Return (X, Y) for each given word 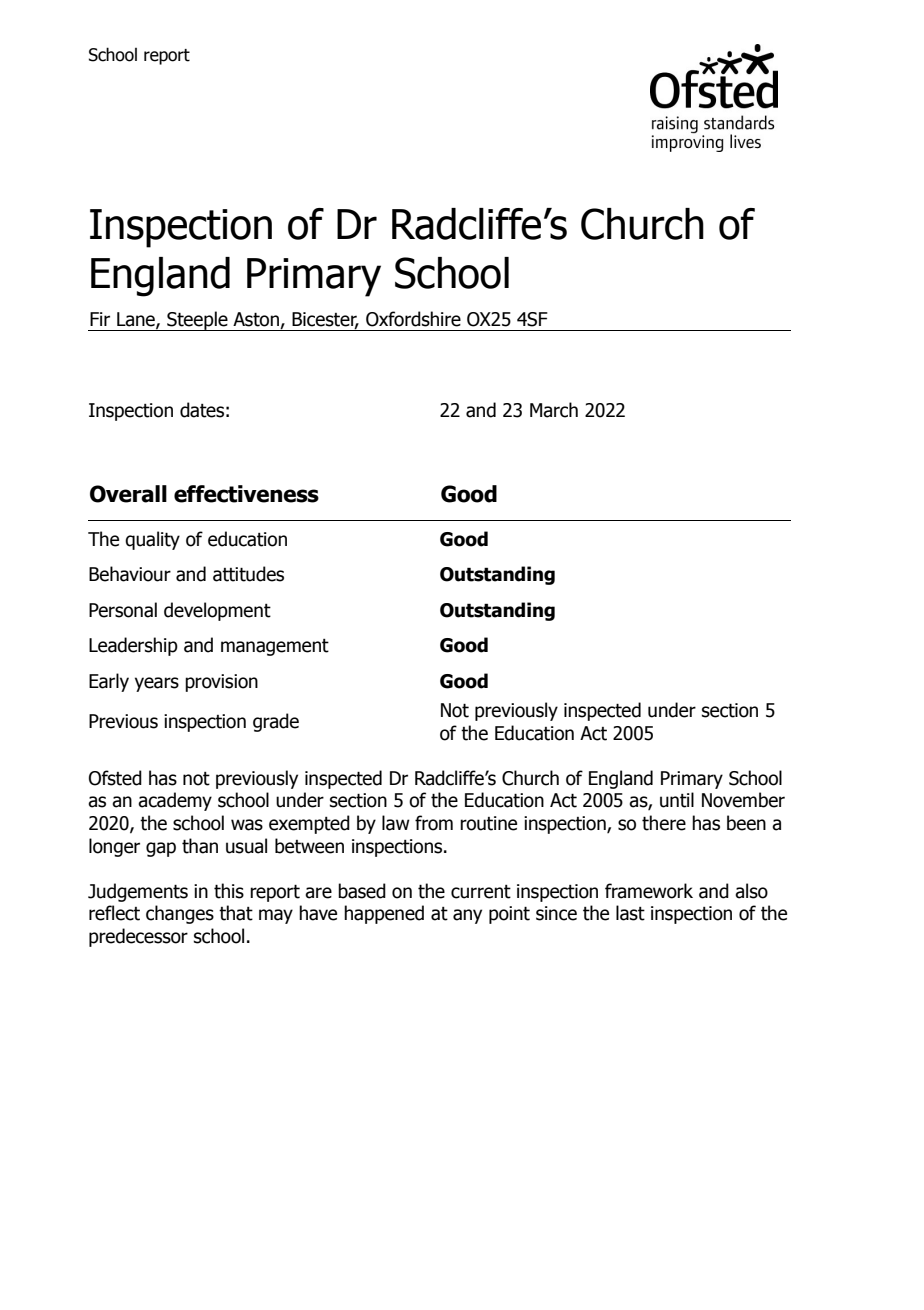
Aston (257, 320)
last (630, 913)
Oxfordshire (413, 319)
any (467, 916)
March (554, 410)
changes (180, 914)
